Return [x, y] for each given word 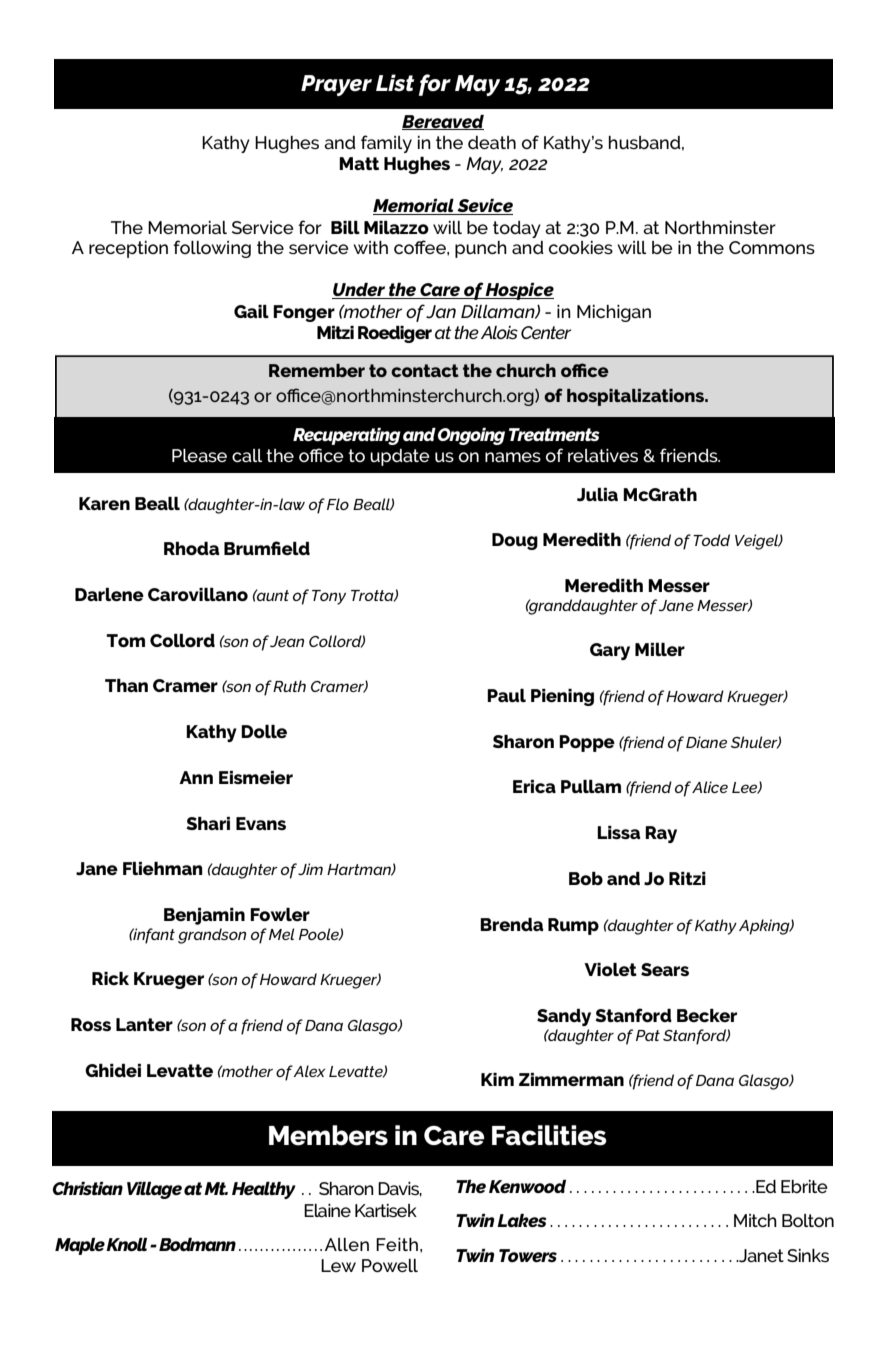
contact [425, 370]
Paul [506, 695]
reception [128, 249]
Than [126, 685]
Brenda [511, 924]
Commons [772, 247]
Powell [390, 1265]
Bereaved [443, 122]
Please [199, 455]
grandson [212, 936]
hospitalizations [637, 397]
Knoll [126, 1244]
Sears [665, 969]
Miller [660, 649]
